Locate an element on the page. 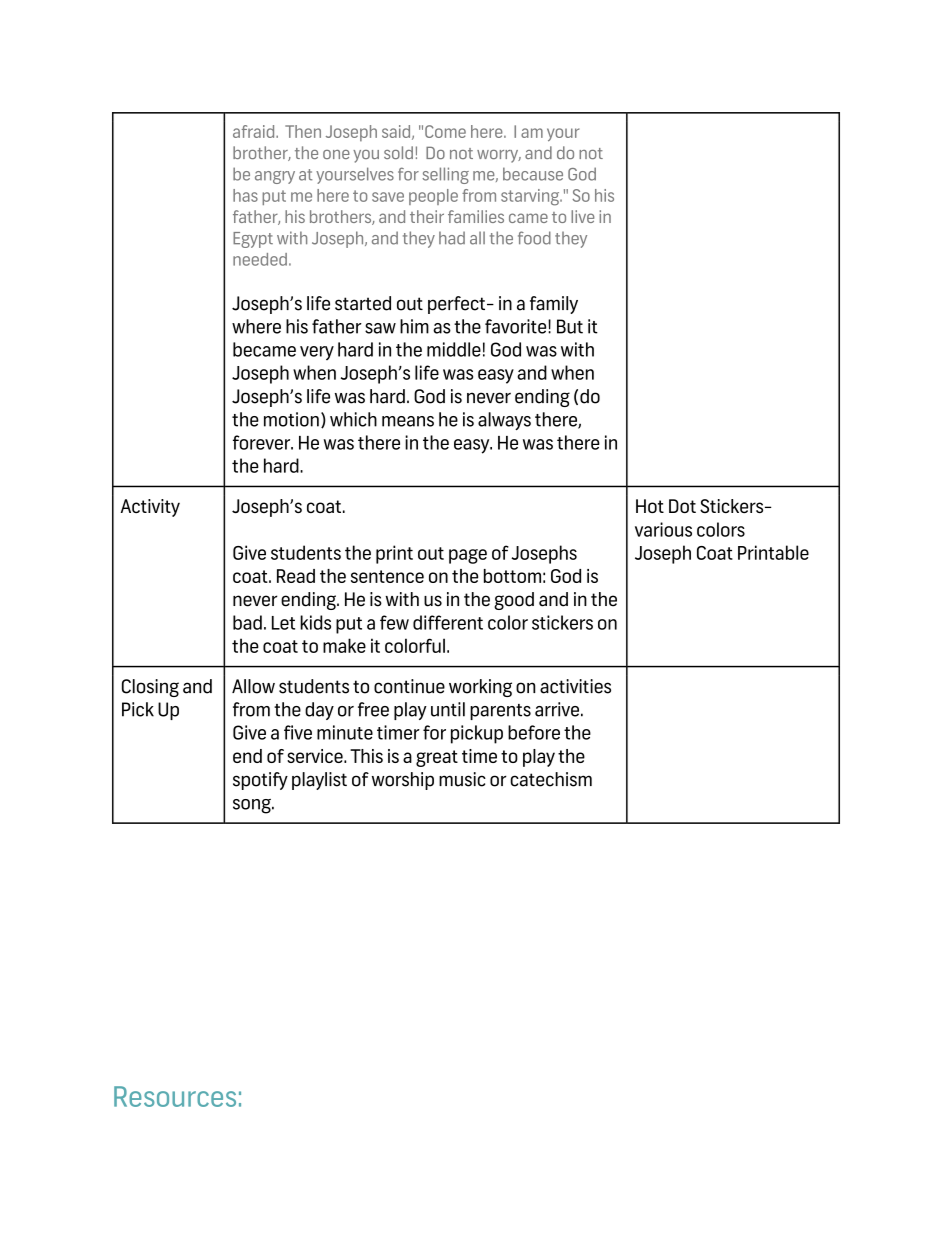 The height and width of the page is (1233, 952). catechism is located at coordinates (551, 779).
